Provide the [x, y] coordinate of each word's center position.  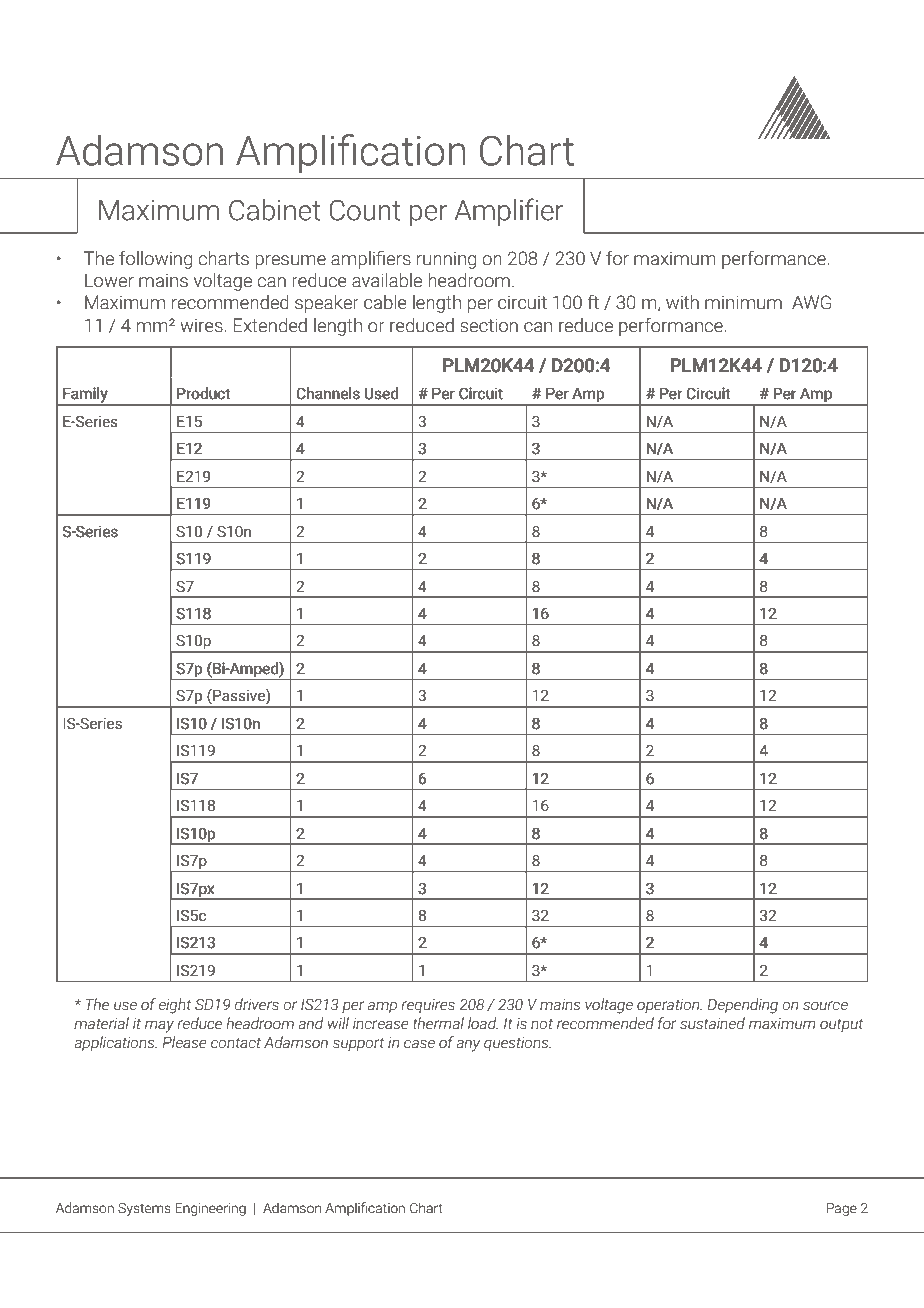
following [155, 259]
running [446, 260]
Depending [743, 1006]
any [468, 1045]
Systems [144, 1209]
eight [175, 1006]
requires [428, 1006]
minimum [743, 302]
